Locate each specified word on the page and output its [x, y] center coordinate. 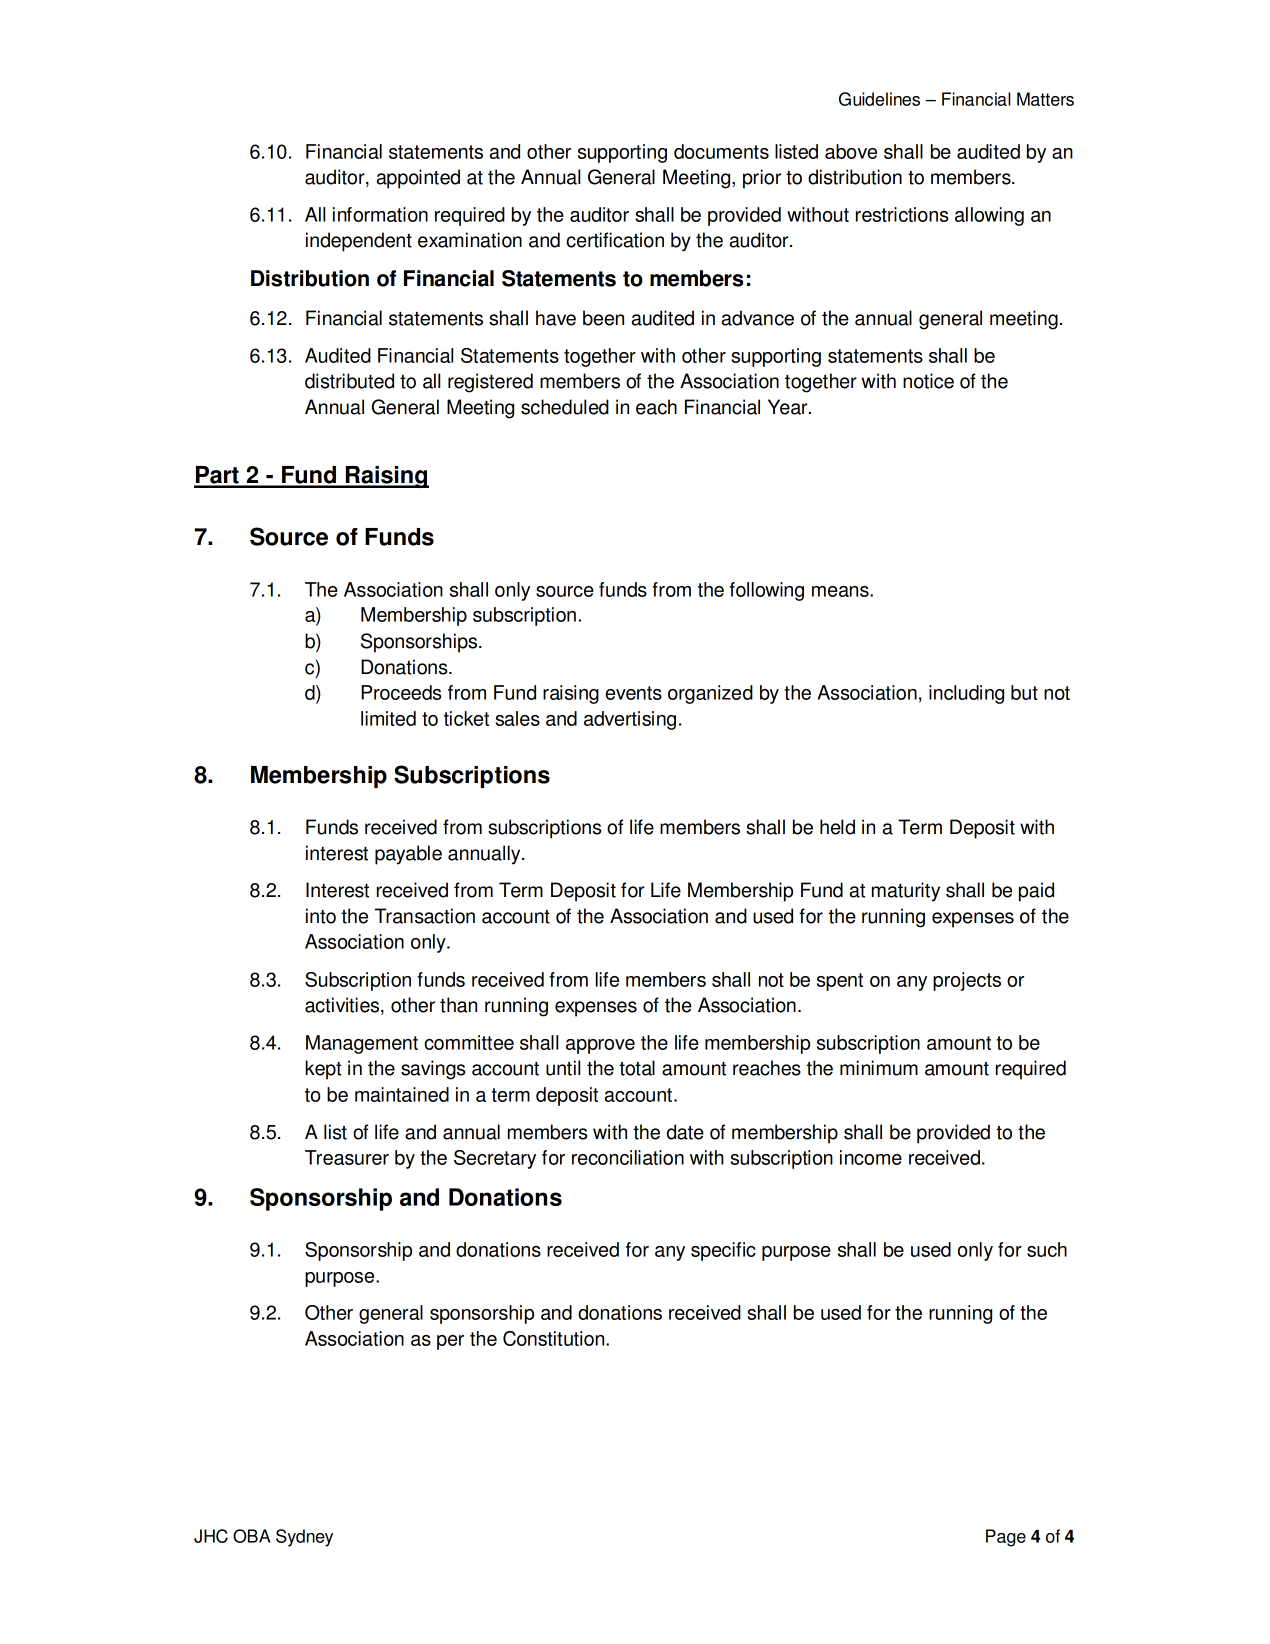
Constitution [555, 1338]
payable [408, 855]
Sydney [304, 1538]
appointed [418, 179]
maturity [906, 892]
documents [721, 151]
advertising [630, 720]
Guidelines [879, 99]
